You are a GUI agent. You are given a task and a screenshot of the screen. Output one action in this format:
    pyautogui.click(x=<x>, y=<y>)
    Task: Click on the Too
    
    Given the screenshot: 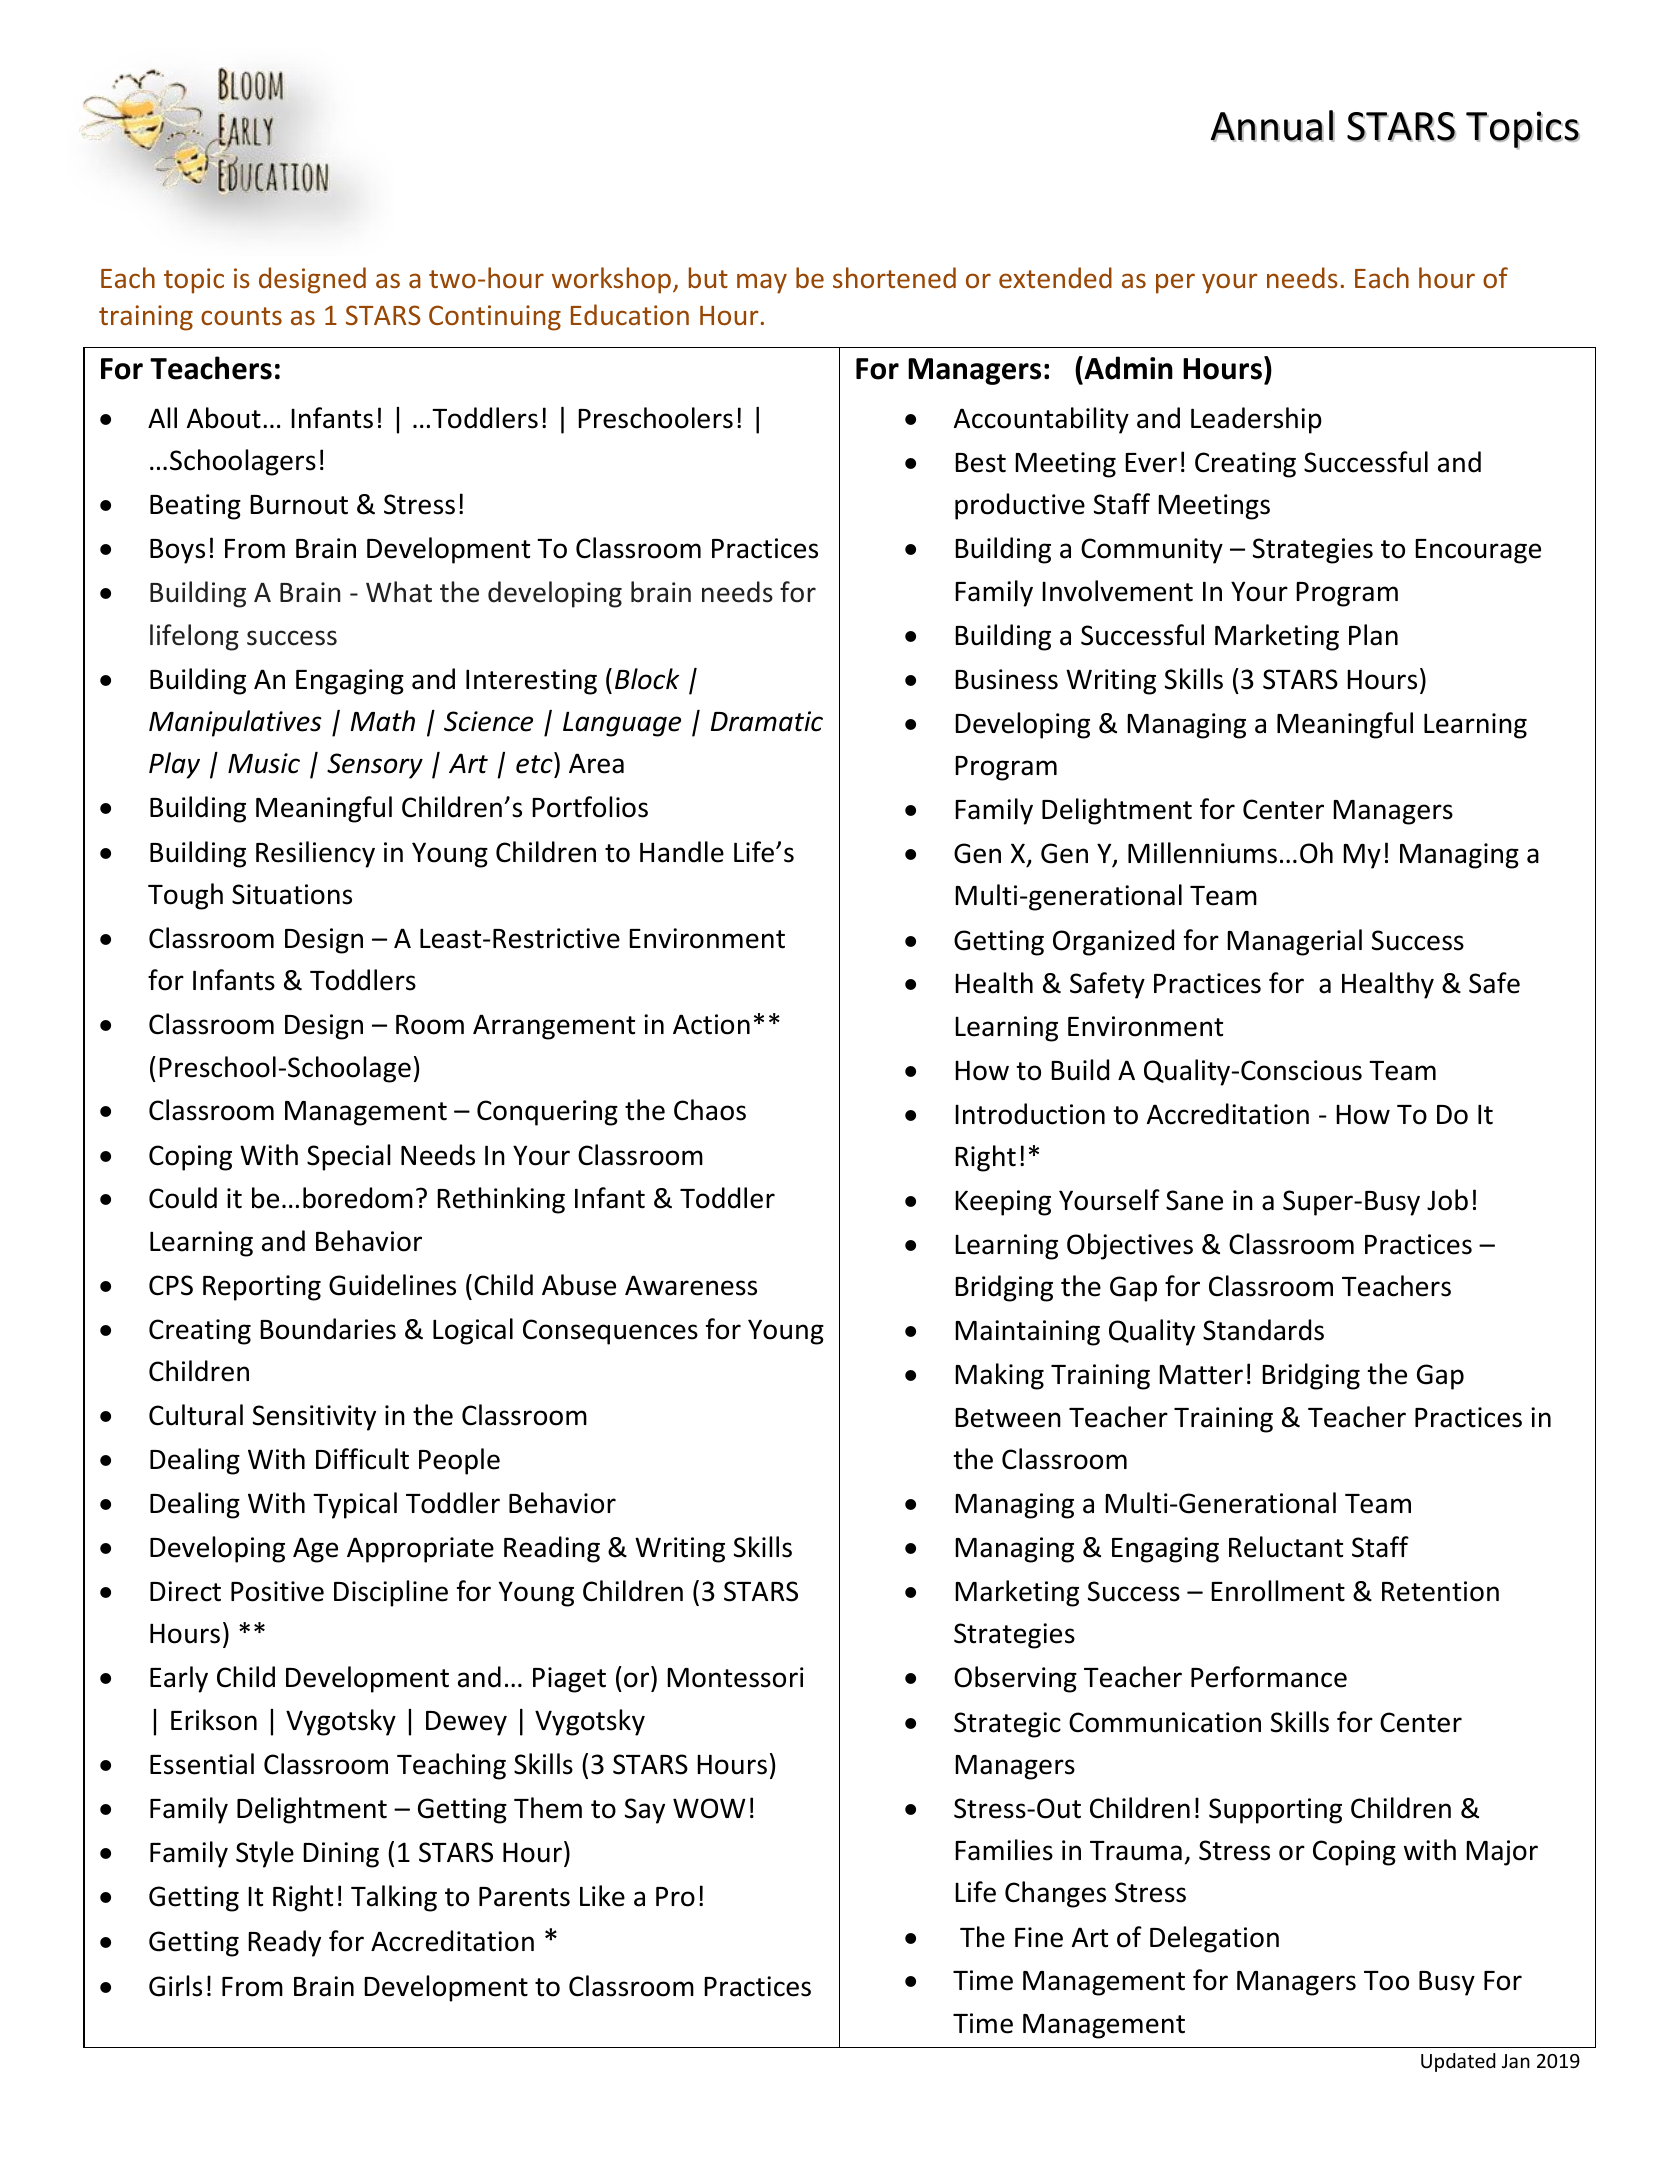 What is the action you would take?
    pyautogui.click(x=1386, y=1981)
